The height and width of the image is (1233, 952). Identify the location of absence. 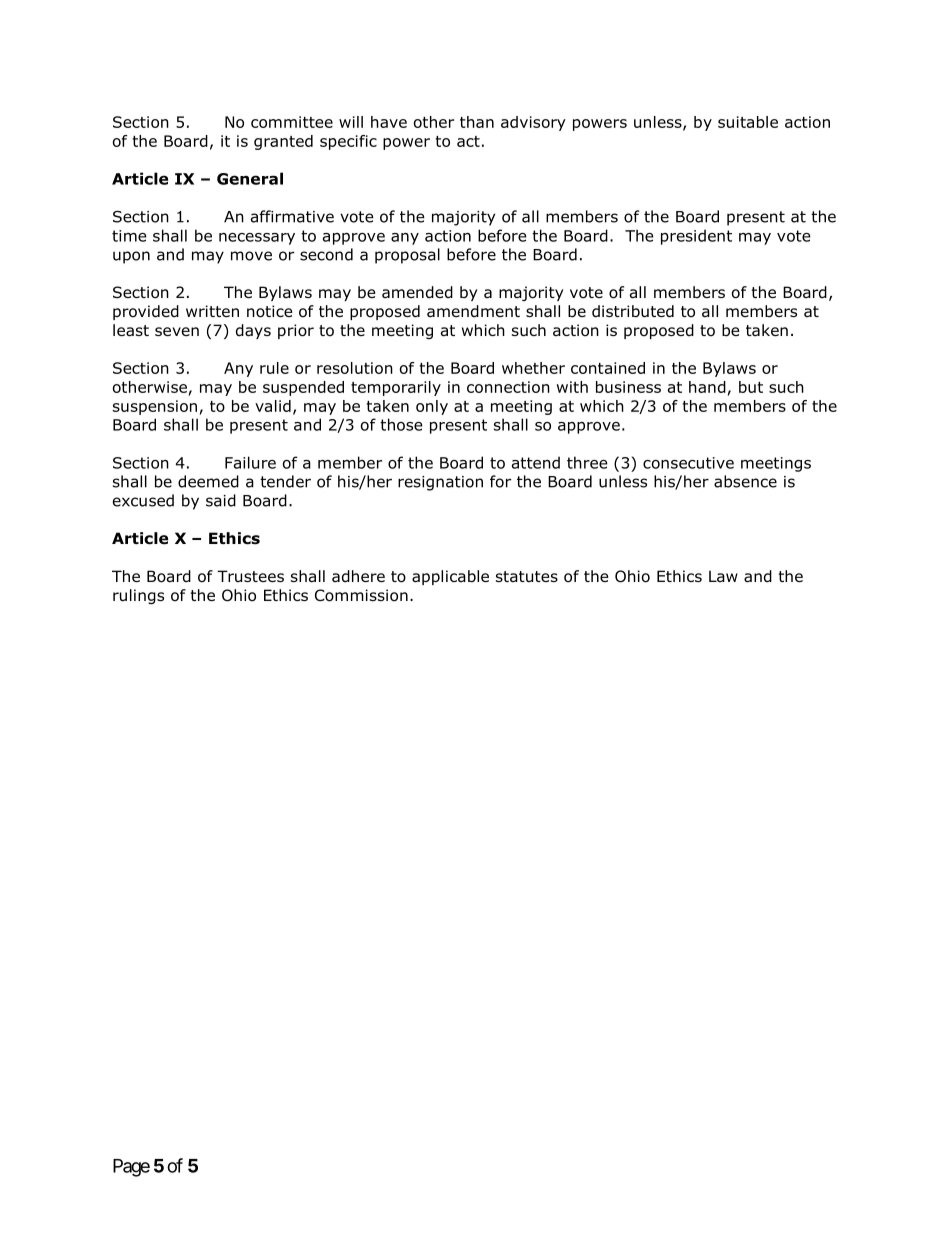
(745, 481).
